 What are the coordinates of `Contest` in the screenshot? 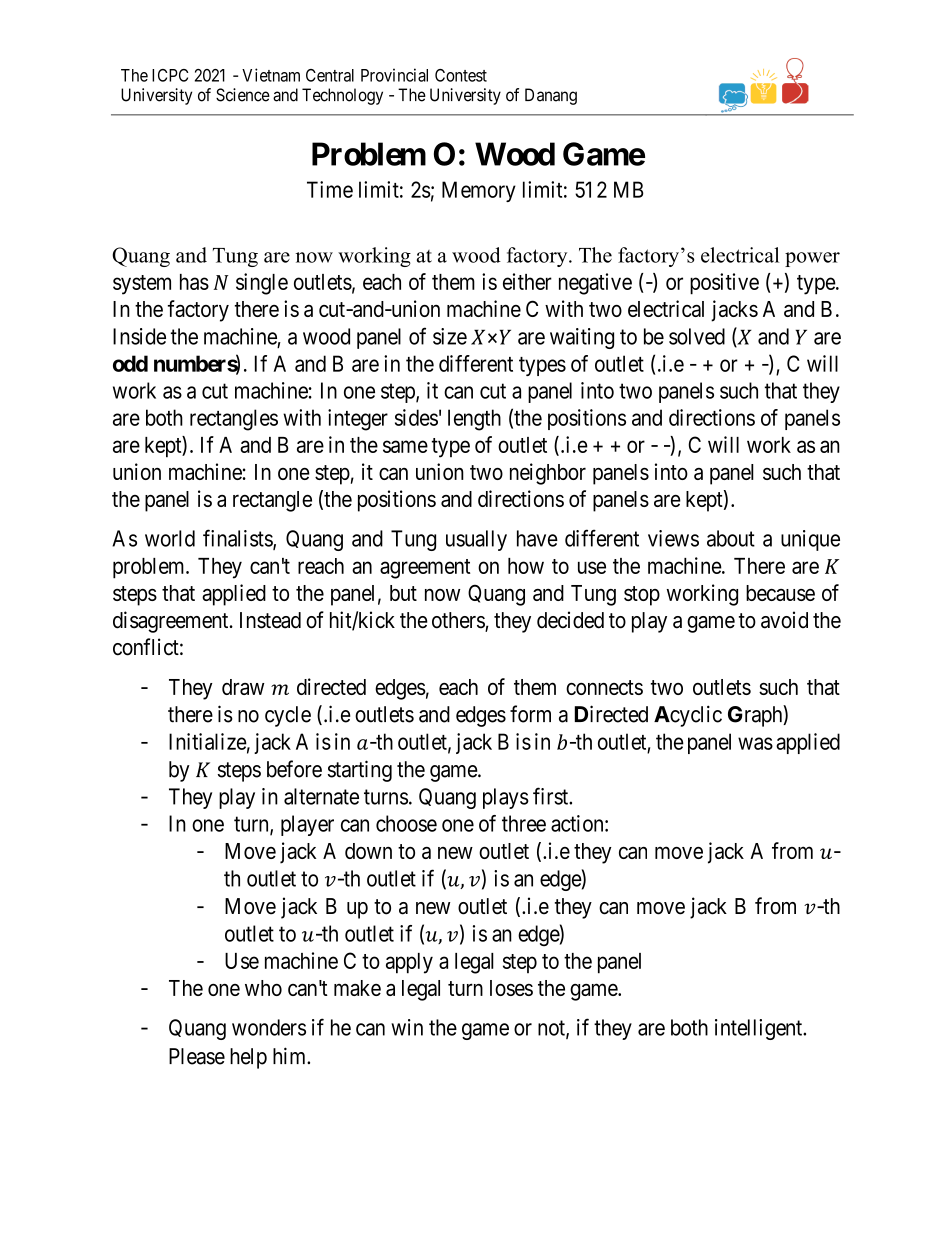 It's located at (461, 75).
